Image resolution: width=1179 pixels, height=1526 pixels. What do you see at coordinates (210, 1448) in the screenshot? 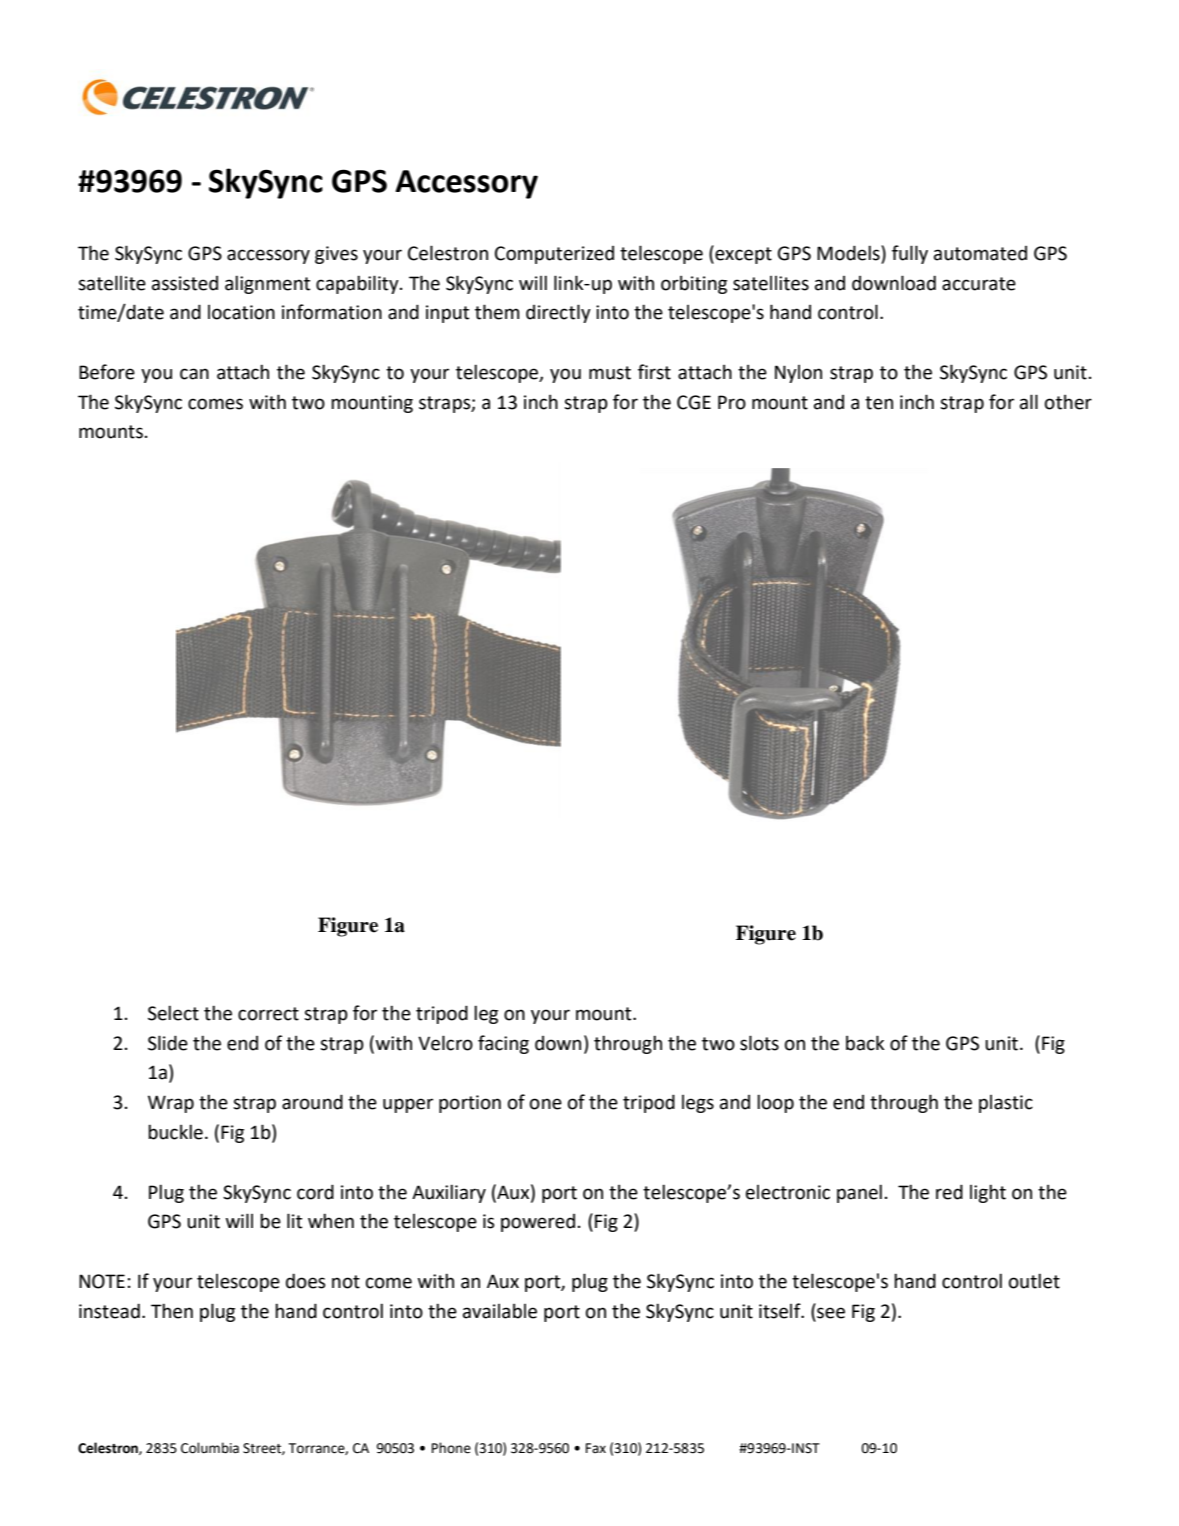
I see `Columbia` at bounding box center [210, 1448].
